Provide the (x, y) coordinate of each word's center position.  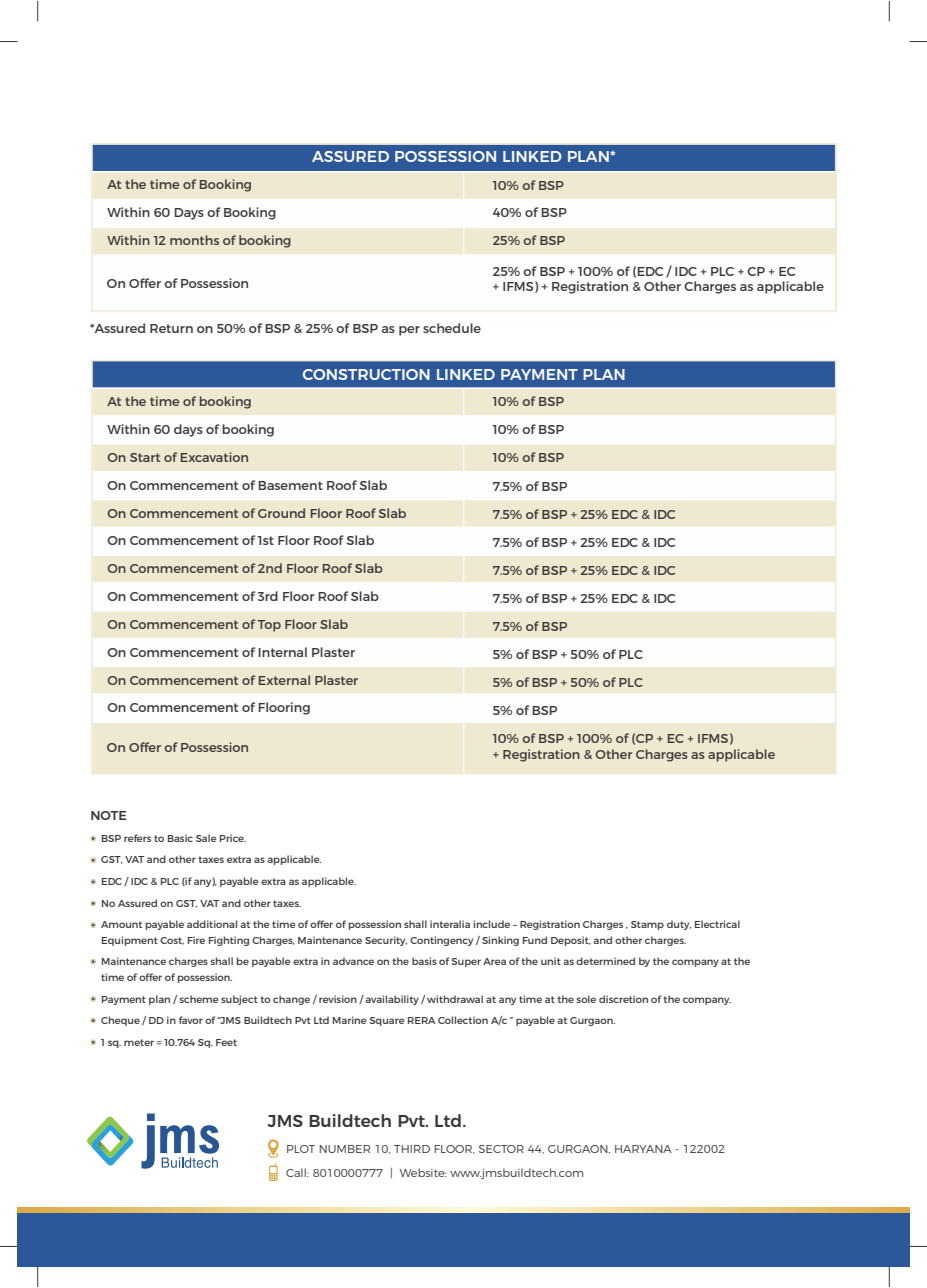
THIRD (412, 1149)
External (284, 680)
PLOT (301, 1149)
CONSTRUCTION (366, 374)
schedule (452, 328)
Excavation (214, 457)
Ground (281, 513)
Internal (282, 652)
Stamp (647, 925)
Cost (172, 941)
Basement (290, 485)
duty (679, 925)
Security (386, 941)
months (194, 240)
